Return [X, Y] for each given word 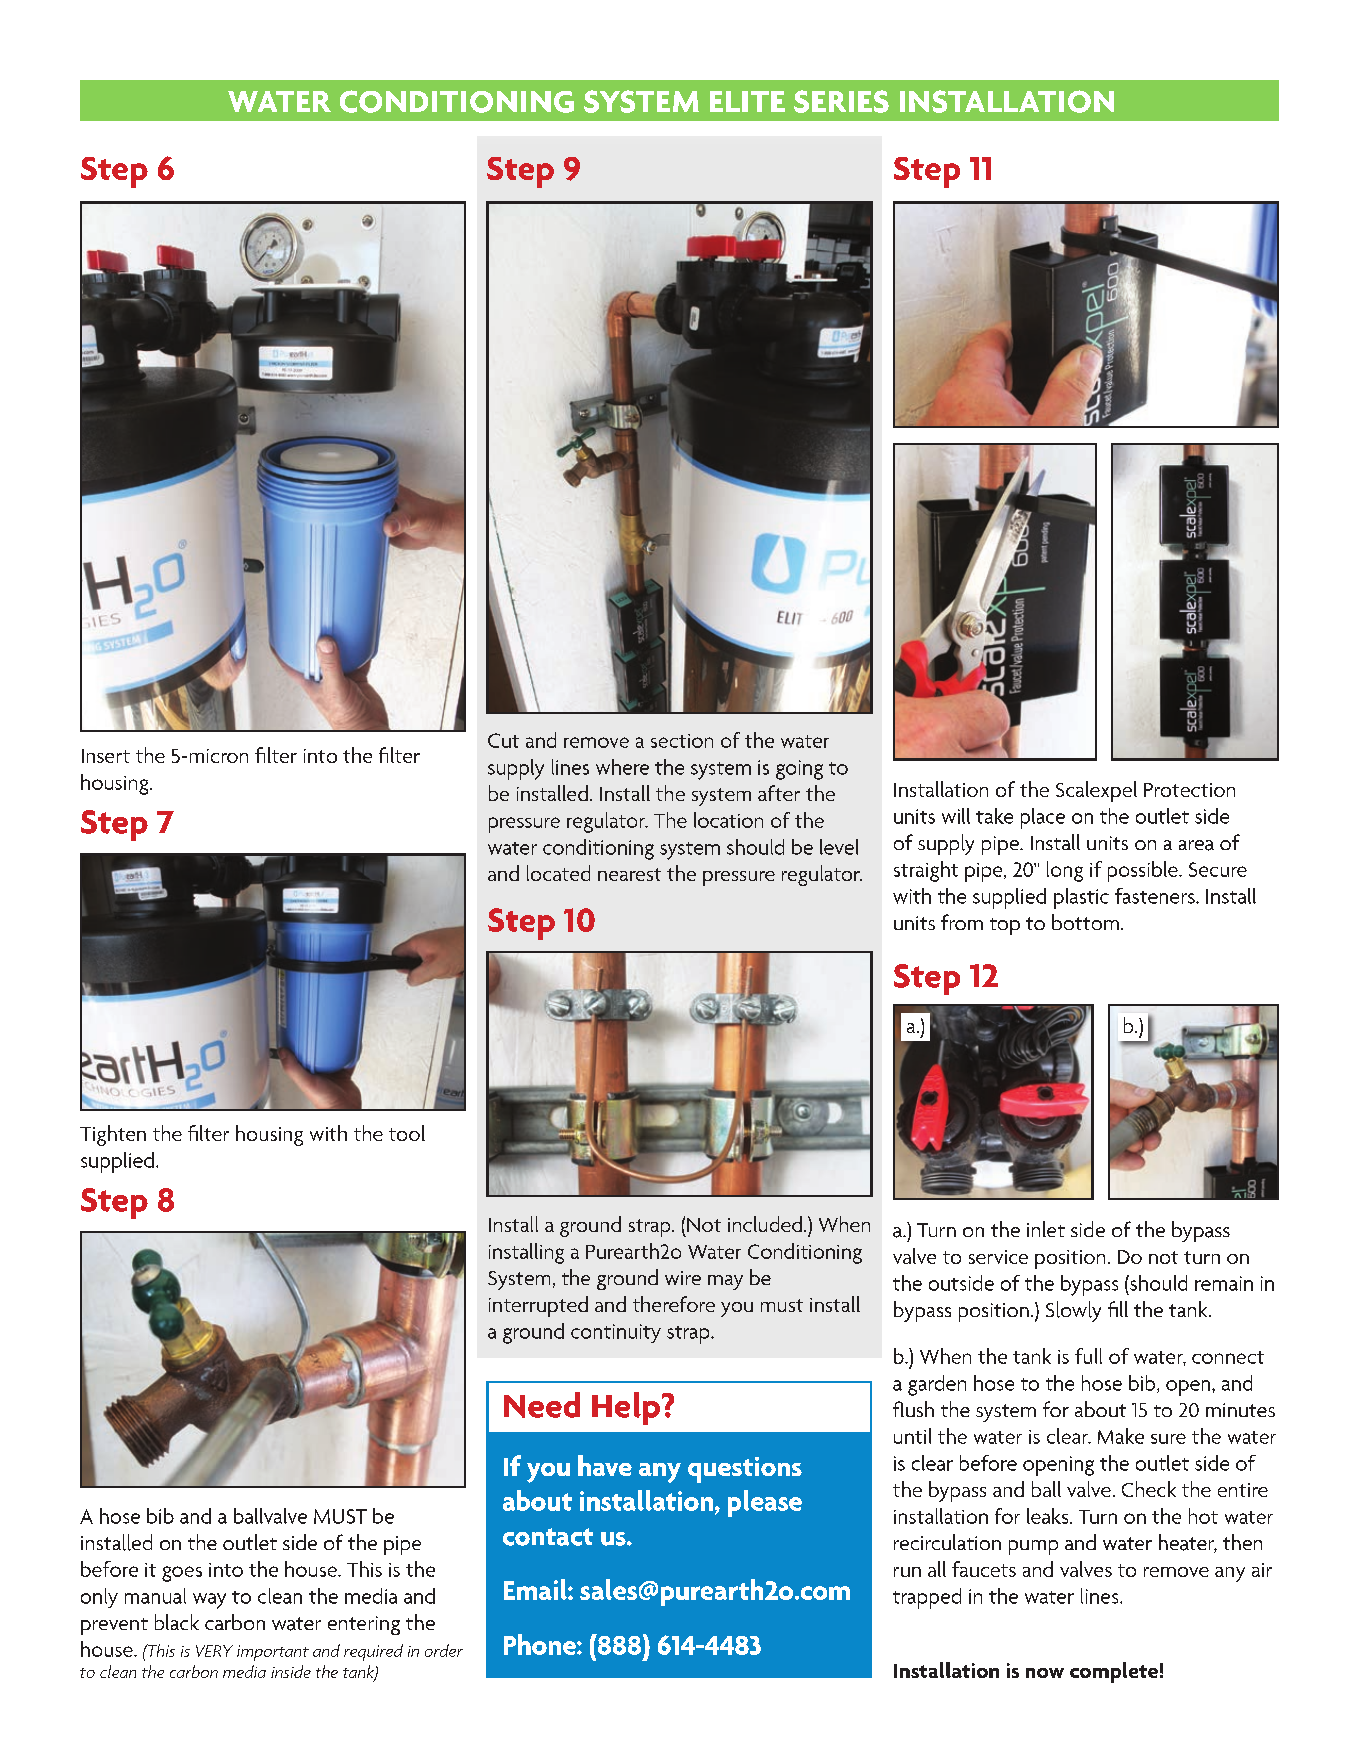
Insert [106, 756]
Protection [1189, 790]
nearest [629, 874]
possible [1144, 871]
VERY [214, 1651]
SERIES [841, 101]
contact [548, 1537]
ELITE [747, 101]
